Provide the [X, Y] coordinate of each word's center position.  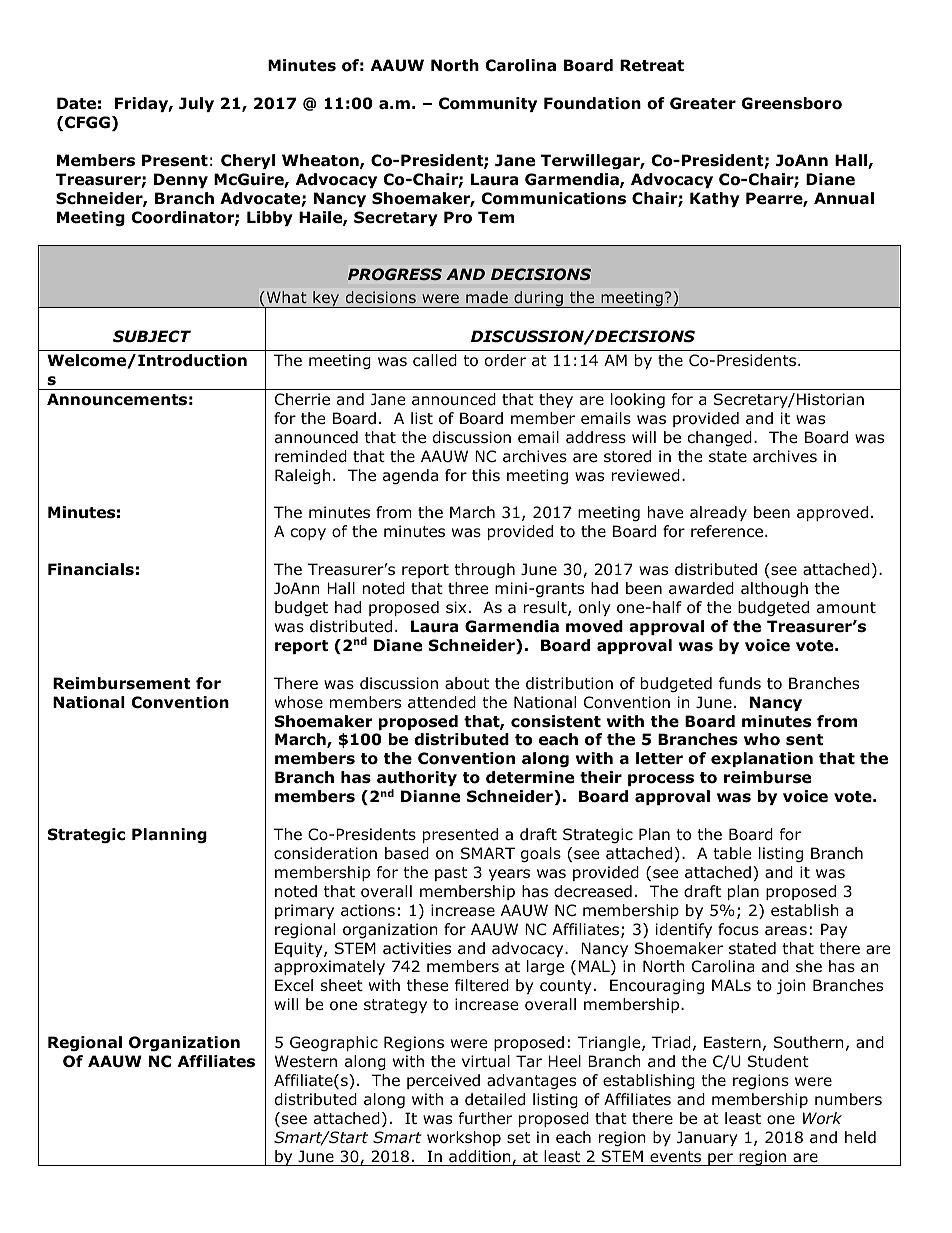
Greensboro [791, 103]
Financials [91, 569]
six [456, 607]
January [707, 1138]
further [485, 1118]
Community [488, 104]
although [774, 589]
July [196, 104]
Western [306, 1061]
